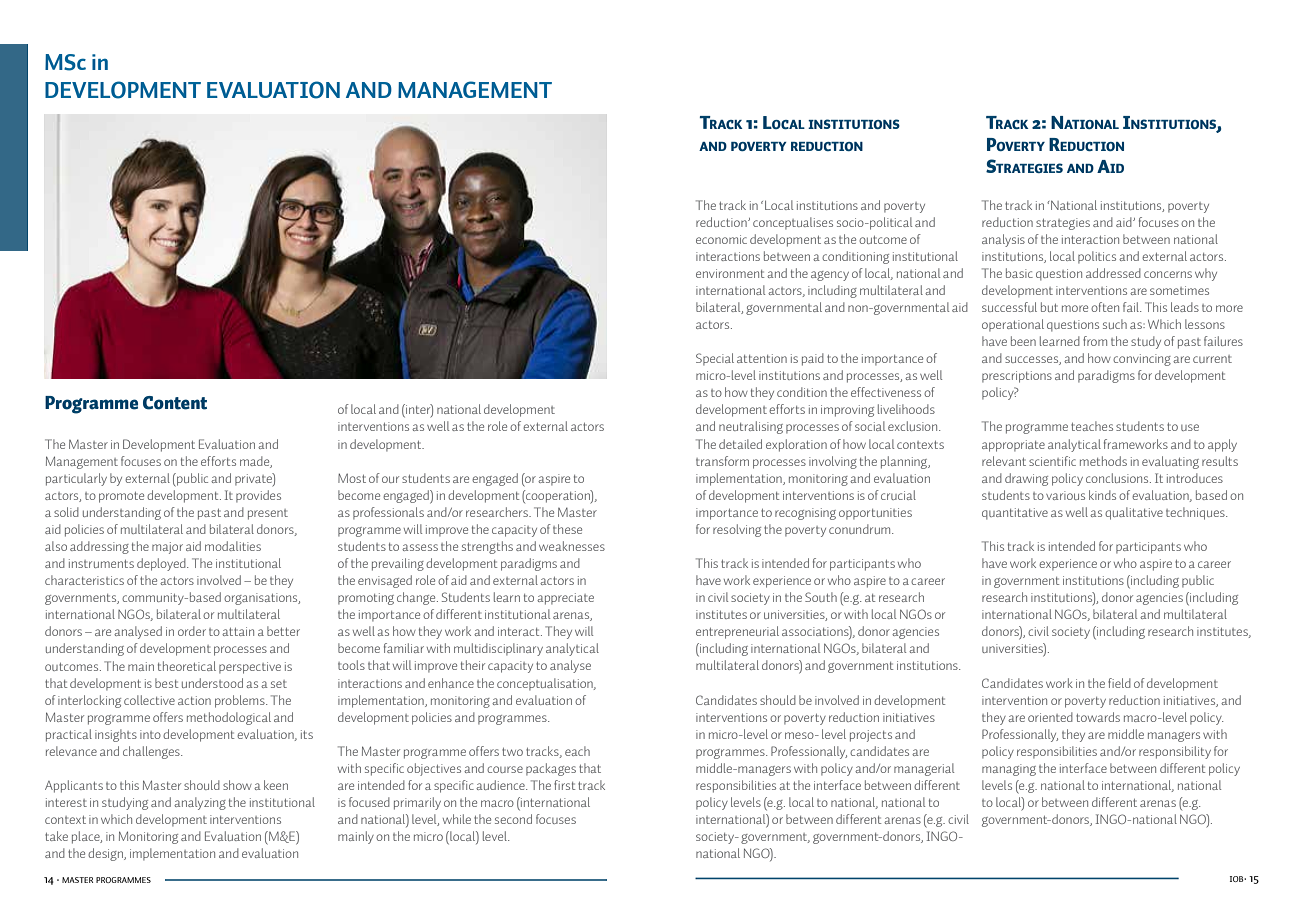 Image resolution: width=1303 pixels, height=924 pixels. What do you see at coordinates (730, 273) in the screenshot?
I see `environment` at bounding box center [730, 273].
